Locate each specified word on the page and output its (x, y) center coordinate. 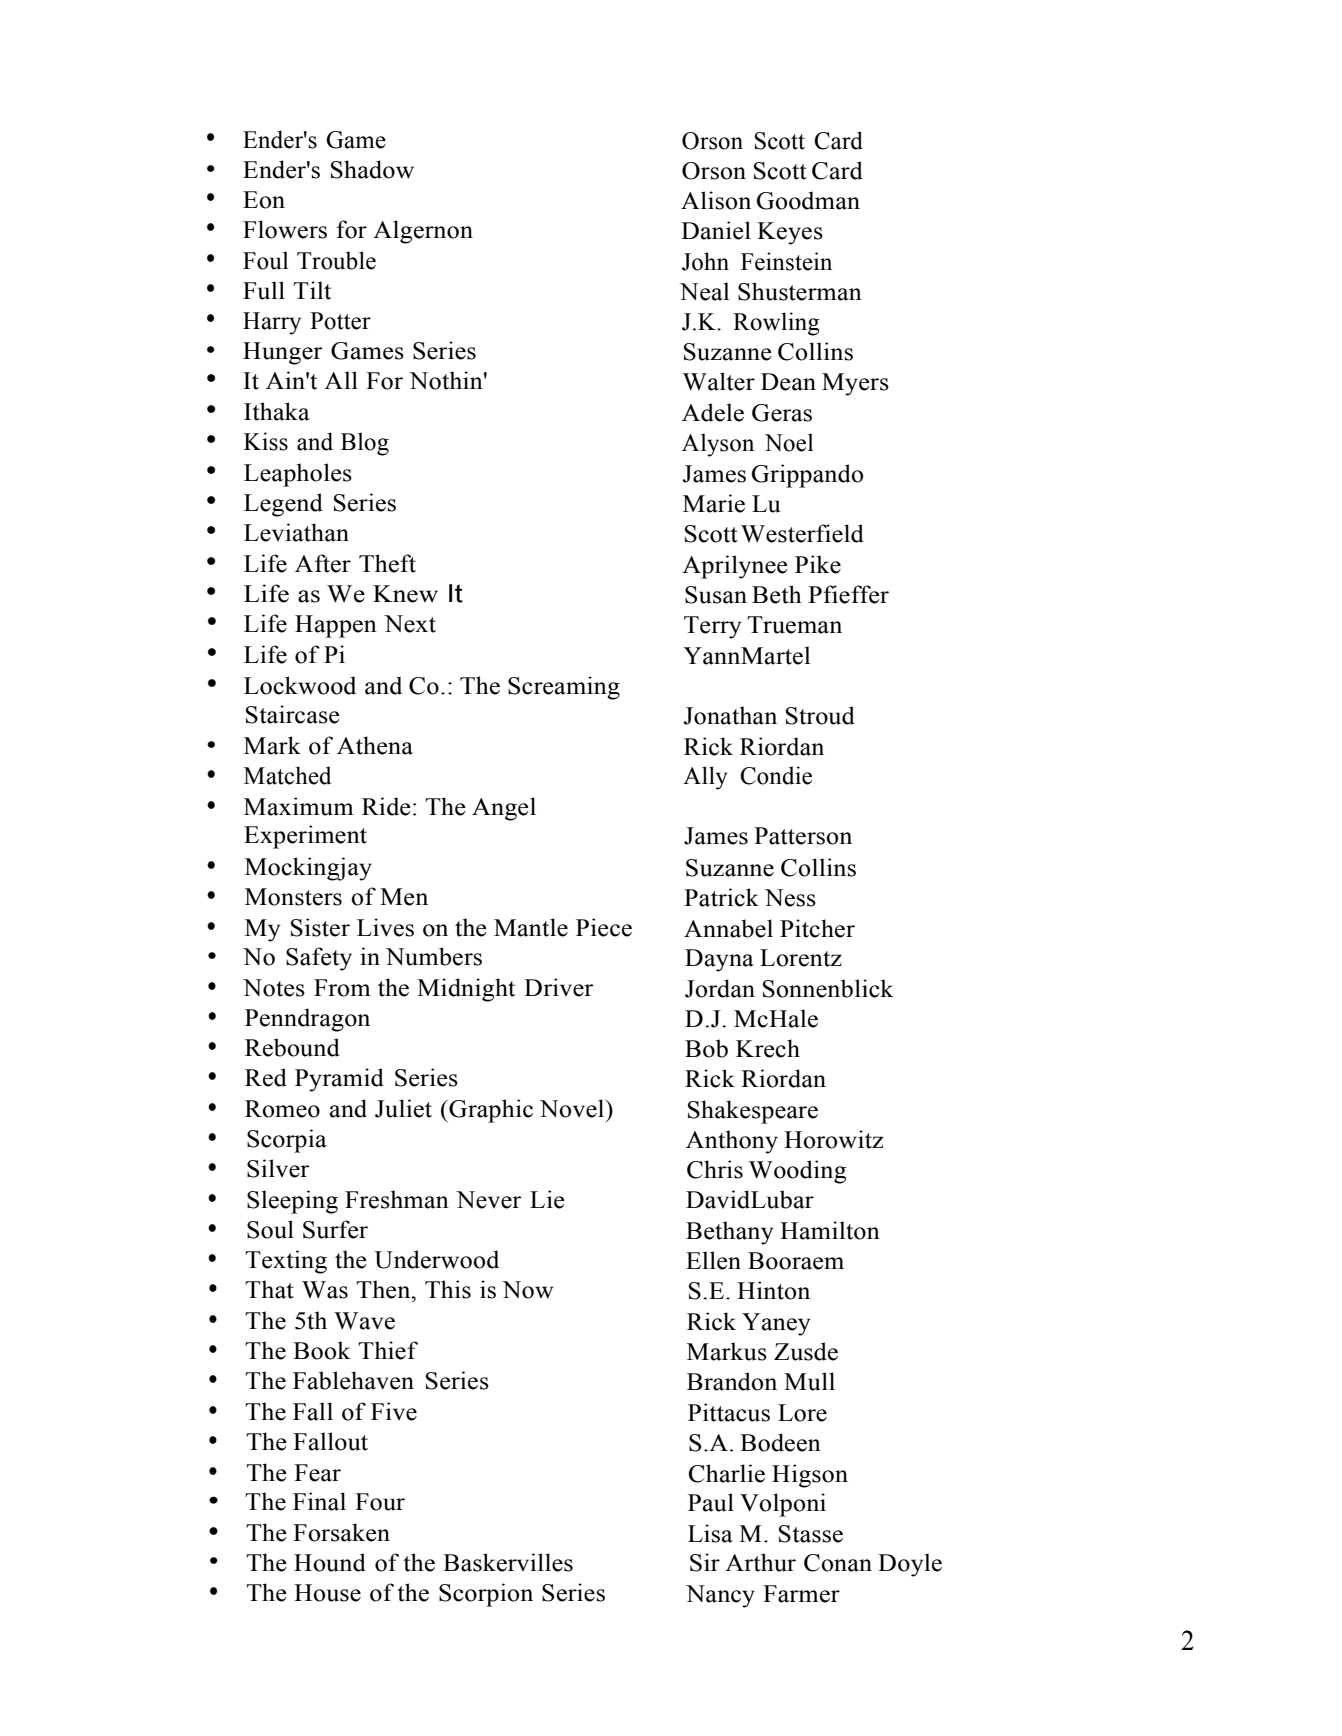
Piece (604, 927)
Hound (330, 1562)
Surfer (335, 1229)
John (705, 261)
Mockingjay (308, 869)
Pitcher (817, 928)
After (323, 563)
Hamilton (830, 1230)
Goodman (808, 200)
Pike (818, 564)
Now (527, 1290)
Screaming (564, 688)
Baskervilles (508, 1562)
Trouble (336, 260)
